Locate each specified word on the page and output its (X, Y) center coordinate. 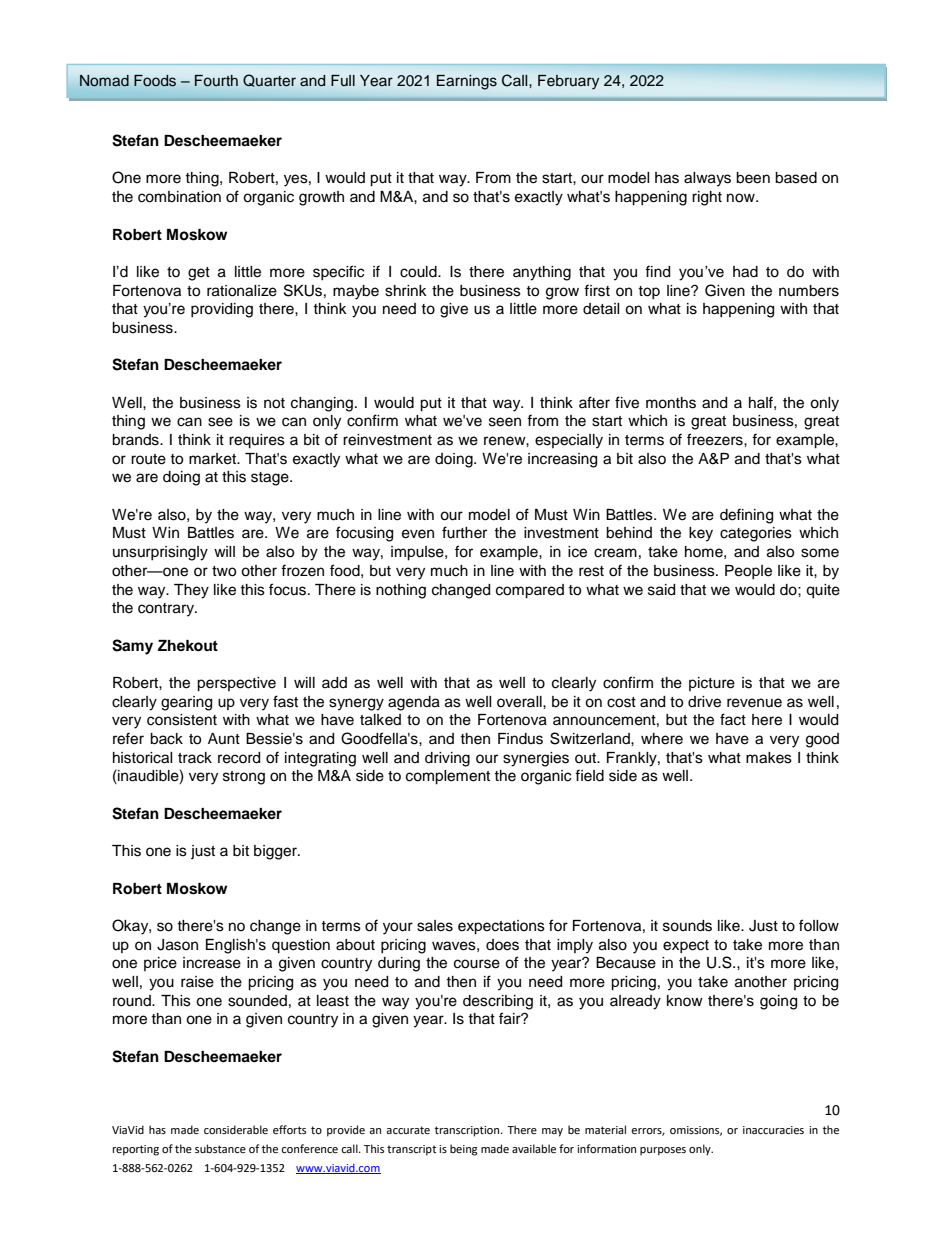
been (753, 178)
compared (530, 591)
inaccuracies (773, 1130)
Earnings (467, 82)
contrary (167, 610)
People (748, 572)
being (464, 1150)
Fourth (216, 81)
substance (220, 1148)
